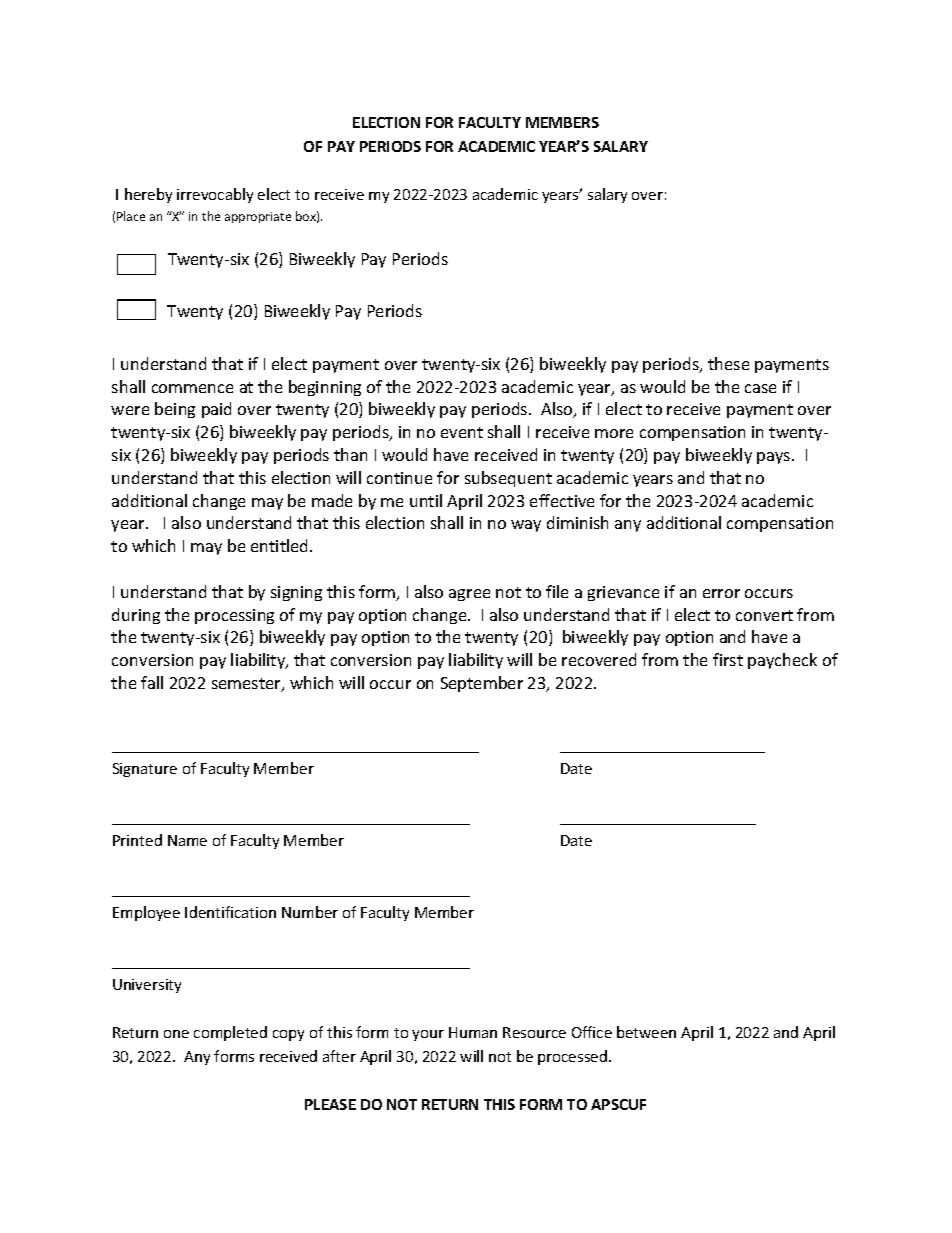 This screenshot has width=952, height=1233. Describe the element at coordinates (462, 432) in the screenshot. I see `event` at that location.
